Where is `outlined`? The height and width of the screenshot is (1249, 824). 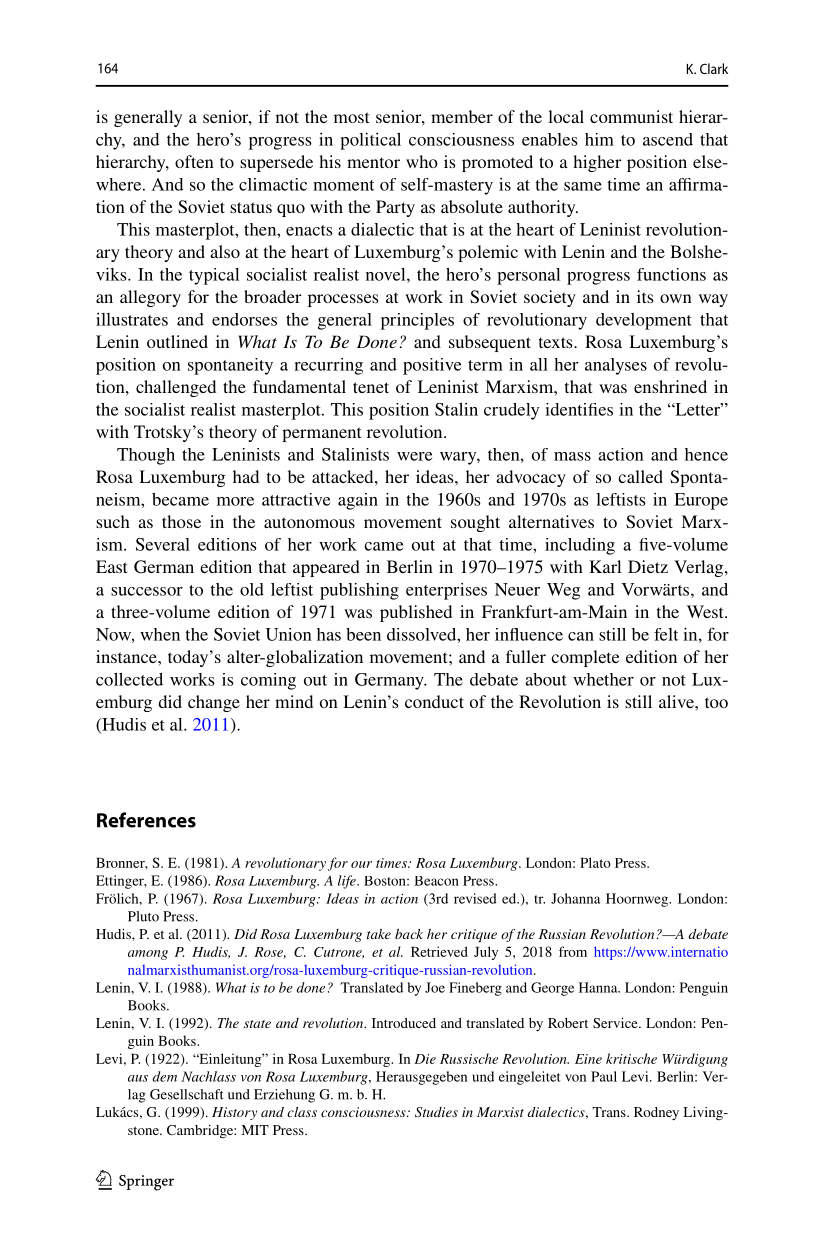 outlined is located at coordinates (177, 341).
